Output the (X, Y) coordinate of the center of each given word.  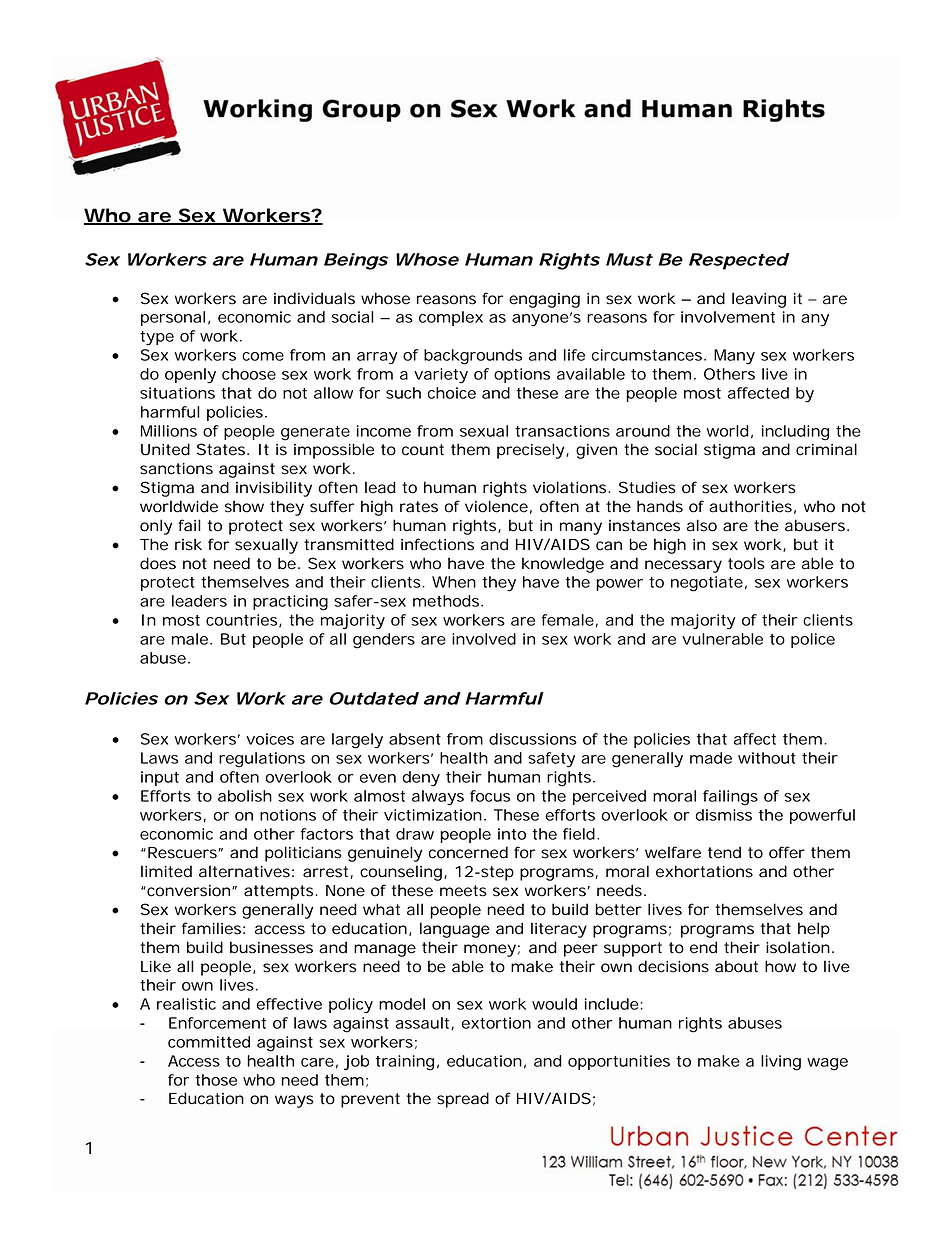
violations (572, 487)
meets (463, 891)
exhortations (704, 871)
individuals (314, 298)
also (702, 525)
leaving (759, 300)
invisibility (274, 489)
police (813, 640)
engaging (544, 300)
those (216, 1080)
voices (270, 739)
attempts (281, 892)
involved (484, 639)
